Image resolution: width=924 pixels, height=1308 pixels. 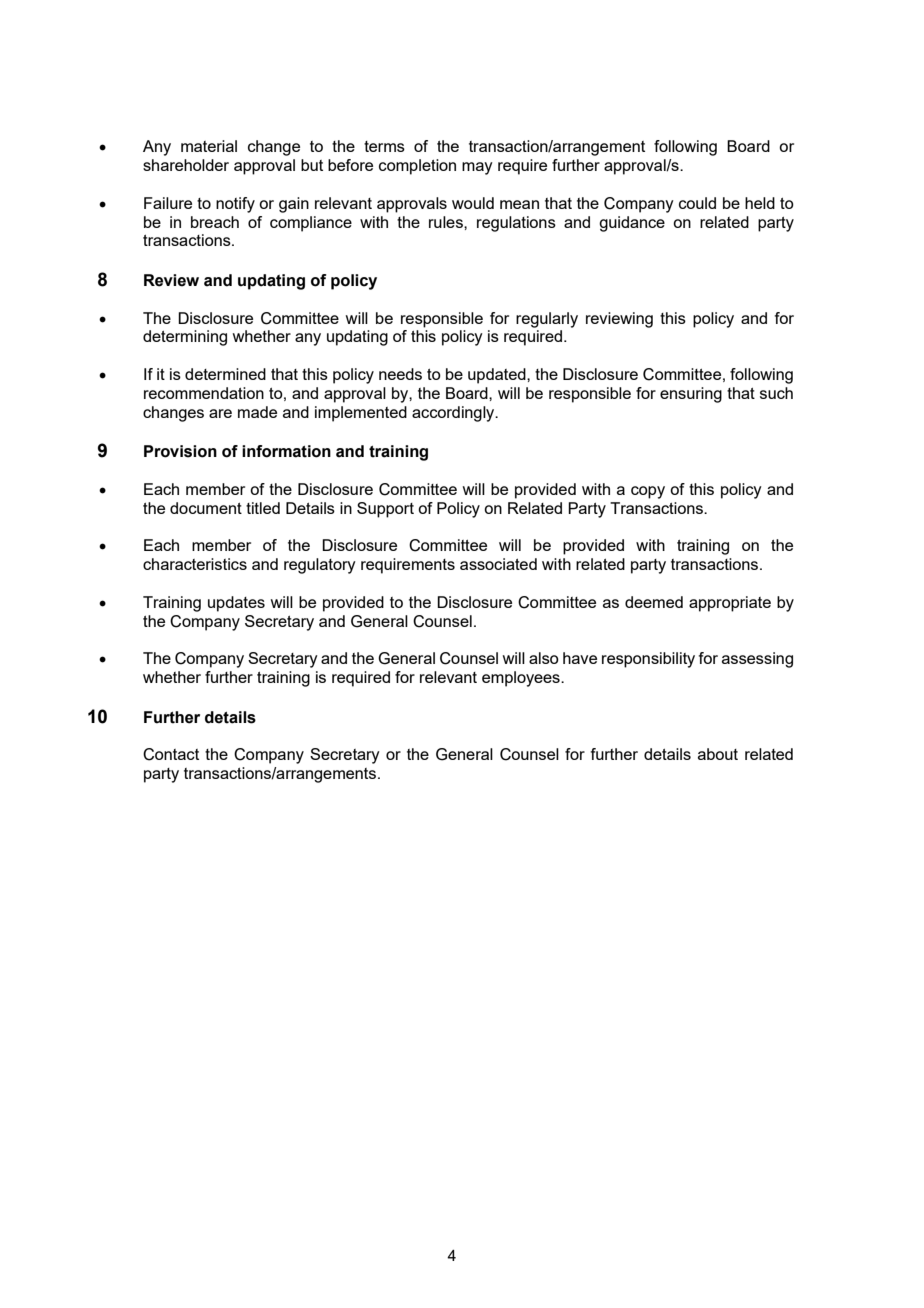 I want to click on copy, so click(x=648, y=492).
